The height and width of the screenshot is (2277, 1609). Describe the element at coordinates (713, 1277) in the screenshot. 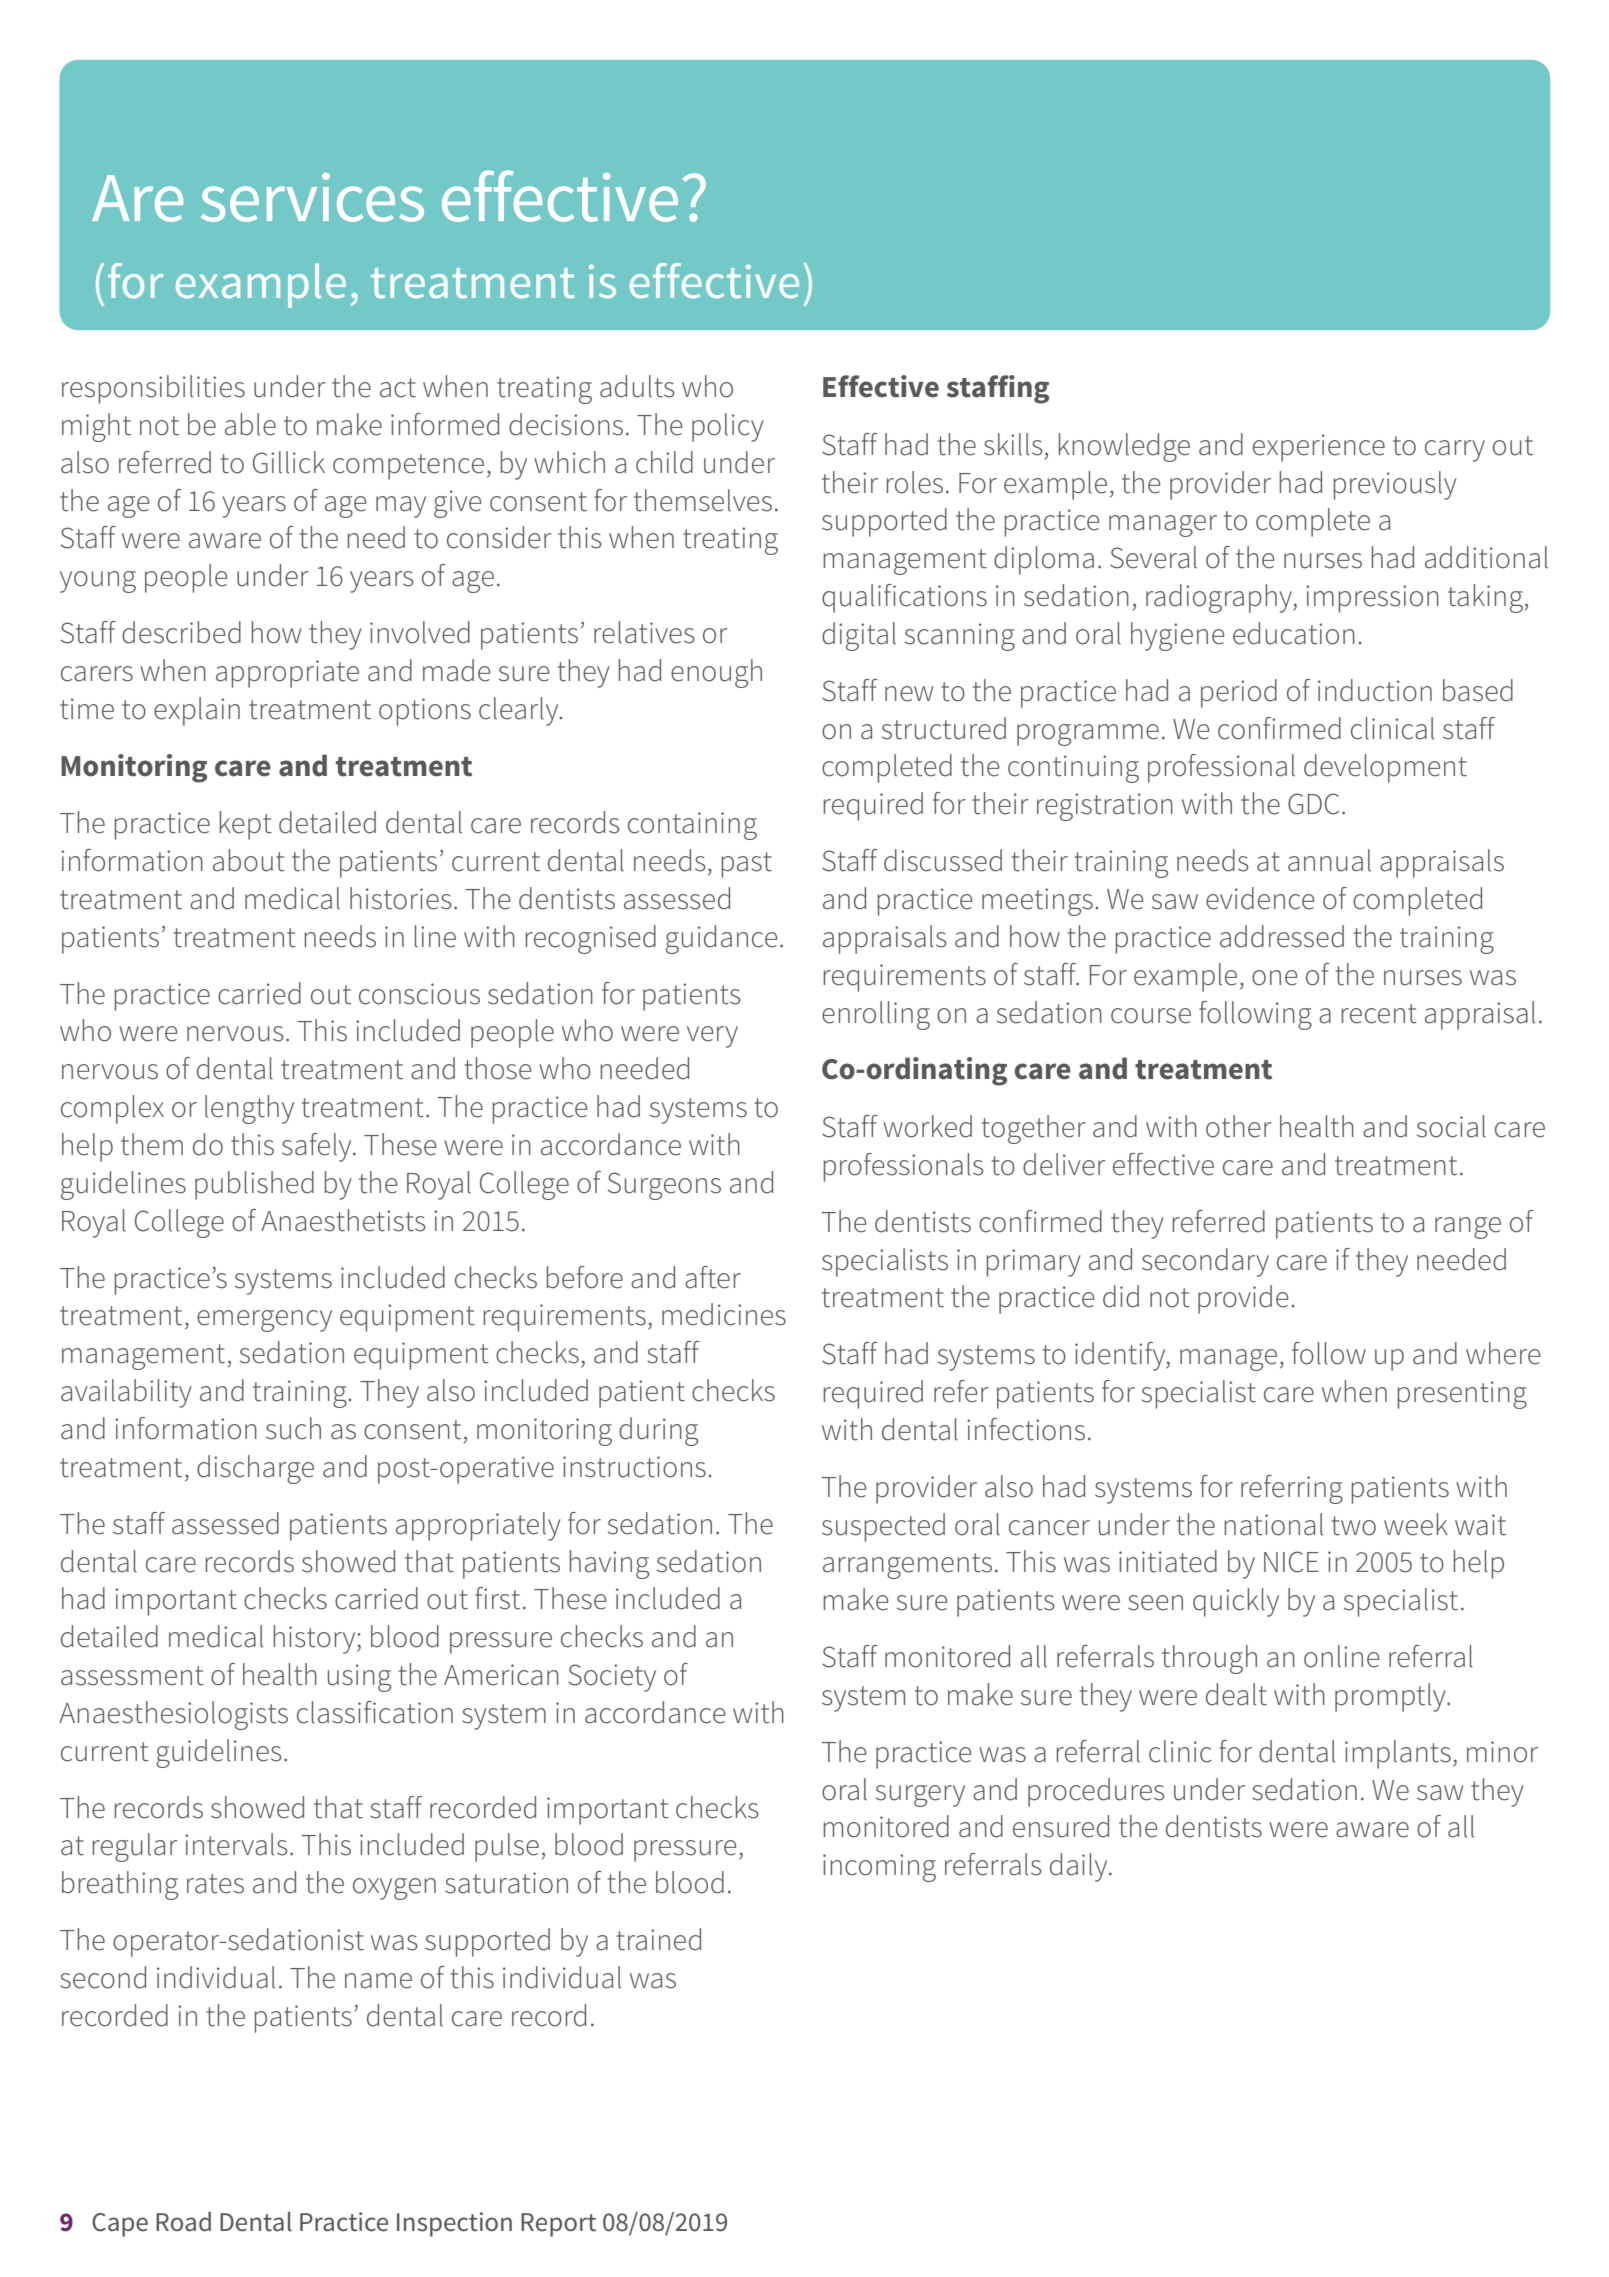

I see `after` at that location.
